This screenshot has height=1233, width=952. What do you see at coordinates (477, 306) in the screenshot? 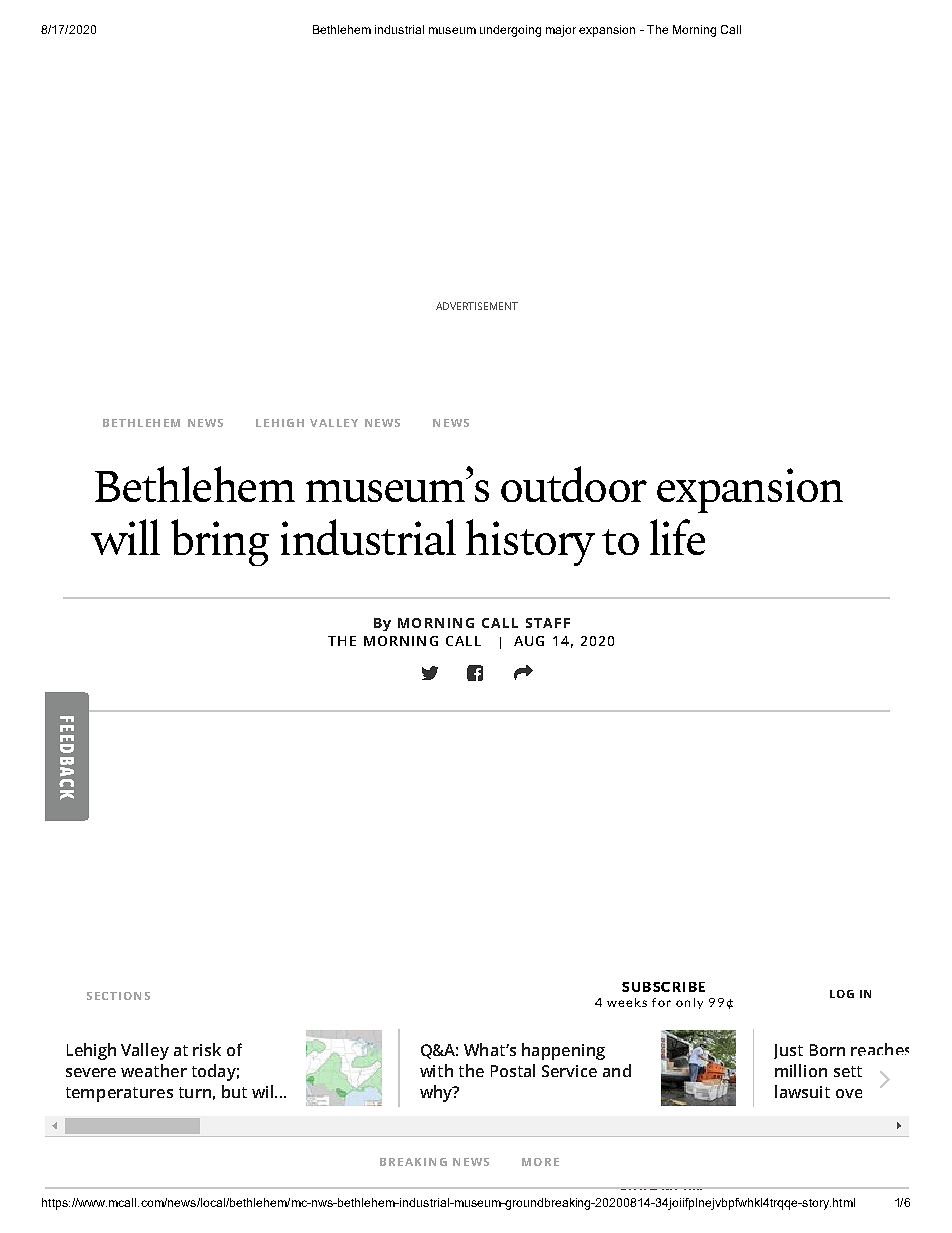
I see `ADVERTISEMENT` at bounding box center [477, 306].
